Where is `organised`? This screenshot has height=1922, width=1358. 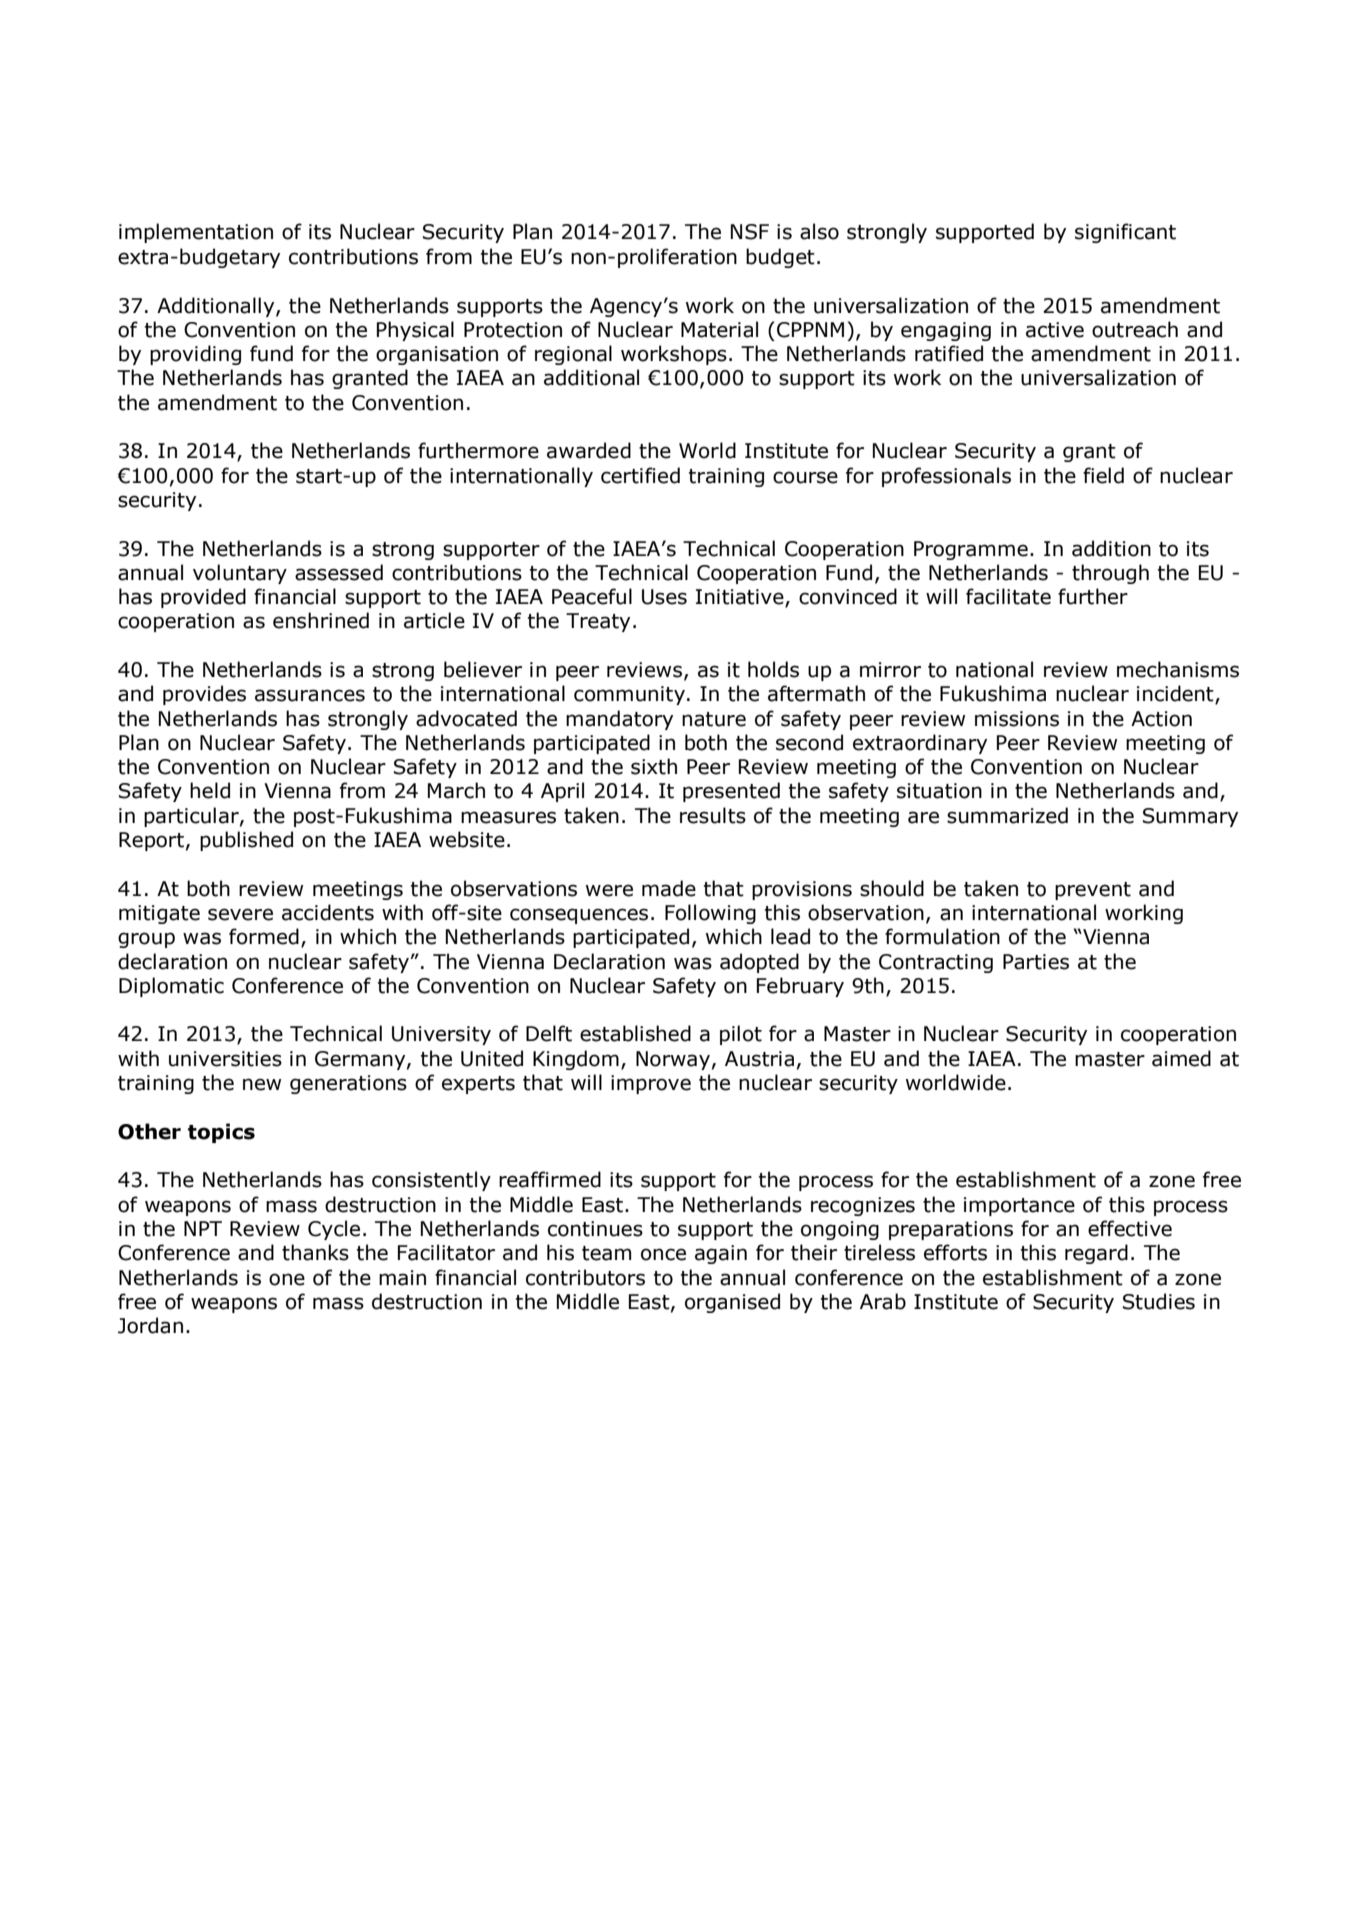 organised is located at coordinates (732, 1303).
